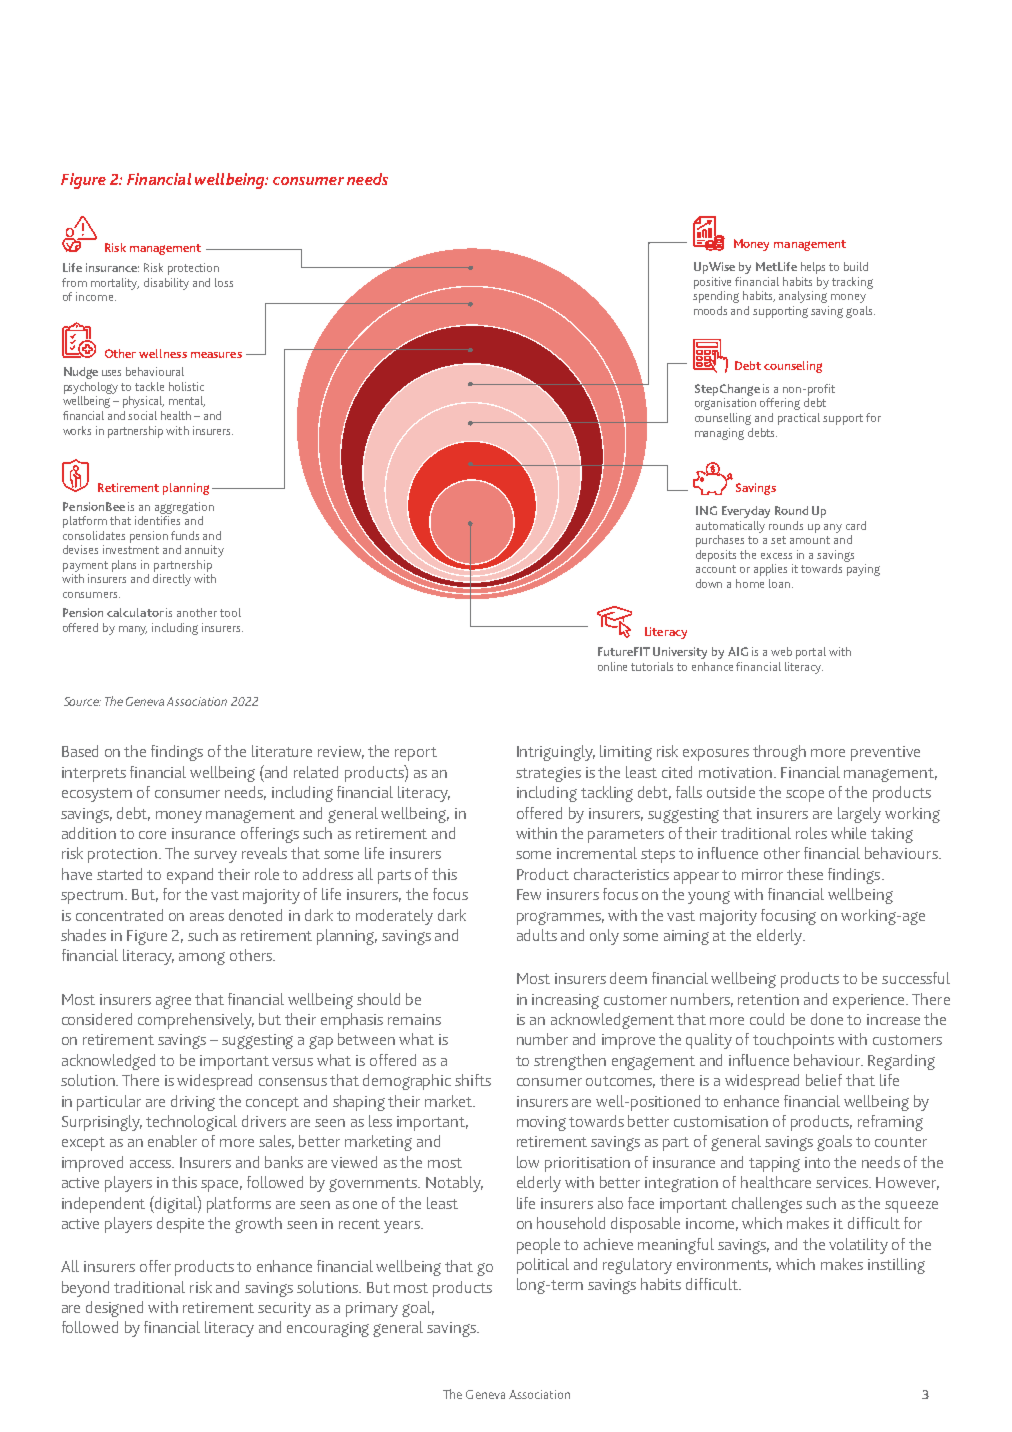 This document has width=1012, height=1432. What do you see at coordinates (185, 535) in the document?
I see `funds` at bounding box center [185, 535].
